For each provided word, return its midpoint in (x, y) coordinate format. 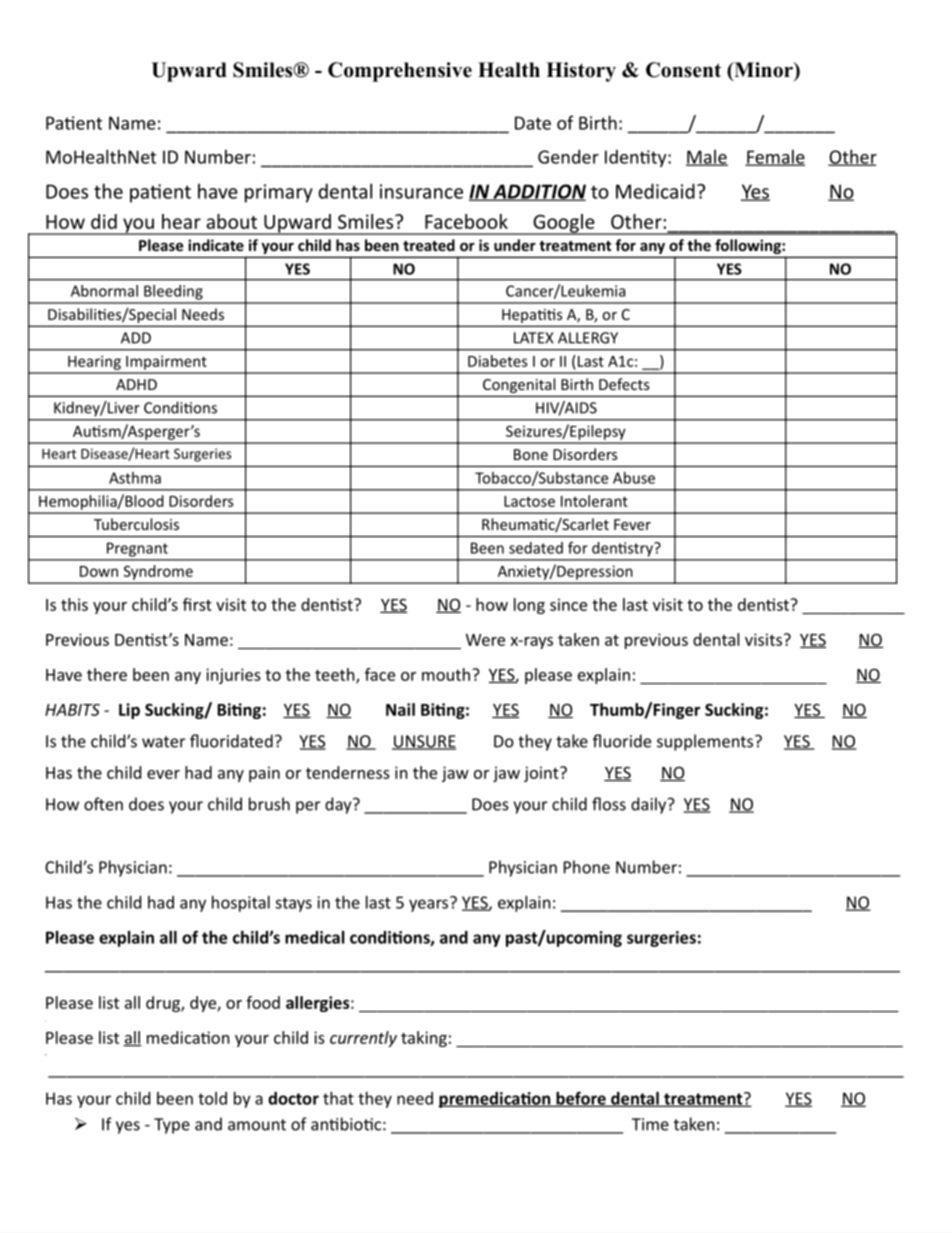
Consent (683, 70)
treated (429, 245)
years (430, 904)
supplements (706, 742)
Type (172, 1126)
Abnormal (104, 291)
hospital (241, 904)
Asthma (135, 478)
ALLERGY (588, 338)
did (104, 221)
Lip (129, 711)
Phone (587, 867)
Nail (400, 709)
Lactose (529, 501)
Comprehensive (400, 72)
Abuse (634, 478)
